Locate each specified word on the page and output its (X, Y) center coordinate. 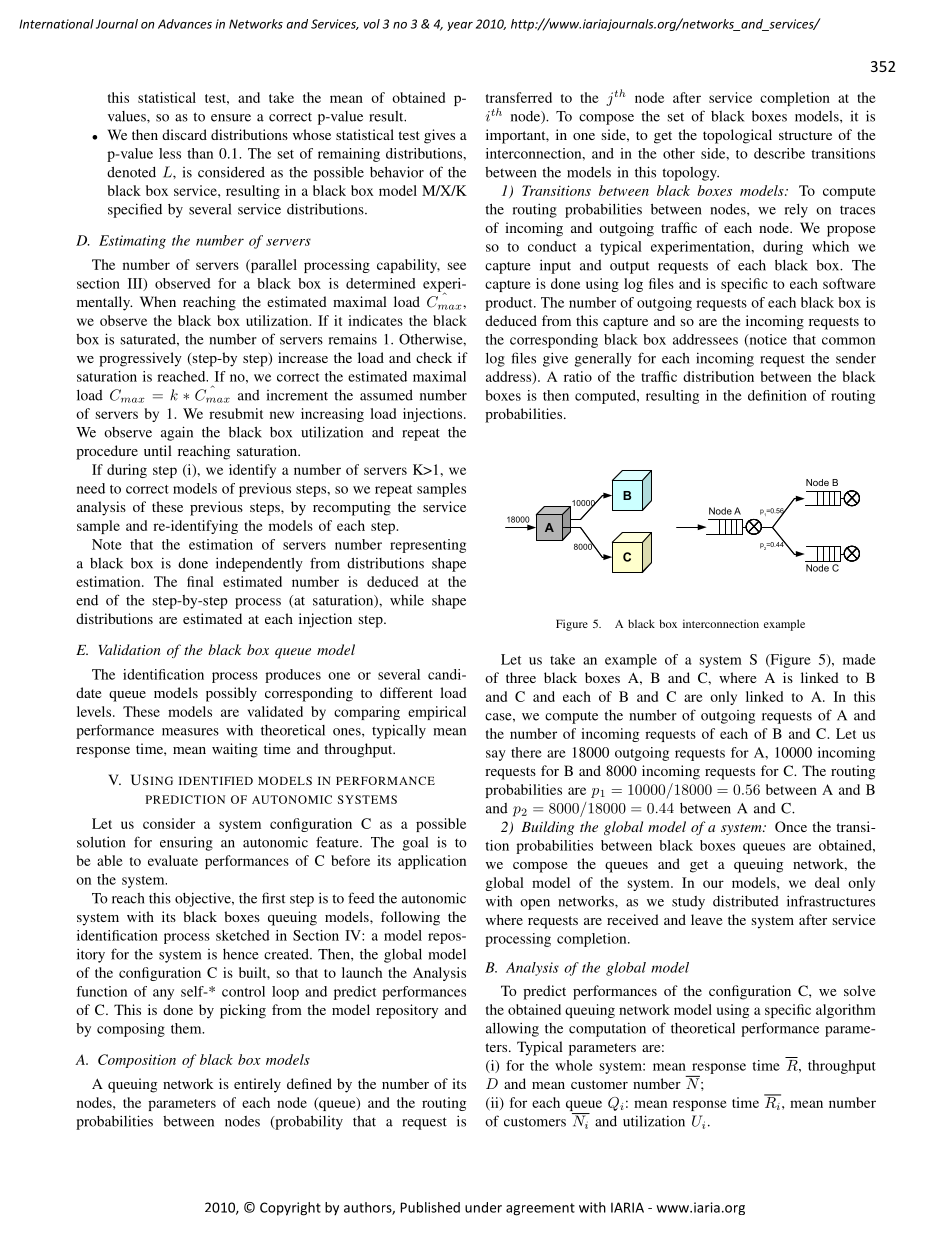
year (460, 26)
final (200, 581)
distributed (746, 901)
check (434, 357)
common (848, 341)
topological (737, 136)
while (407, 600)
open (535, 904)
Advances (185, 24)
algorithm (846, 1011)
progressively (140, 359)
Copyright (290, 1209)
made (859, 659)
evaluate (173, 860)
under (483, 1207)
